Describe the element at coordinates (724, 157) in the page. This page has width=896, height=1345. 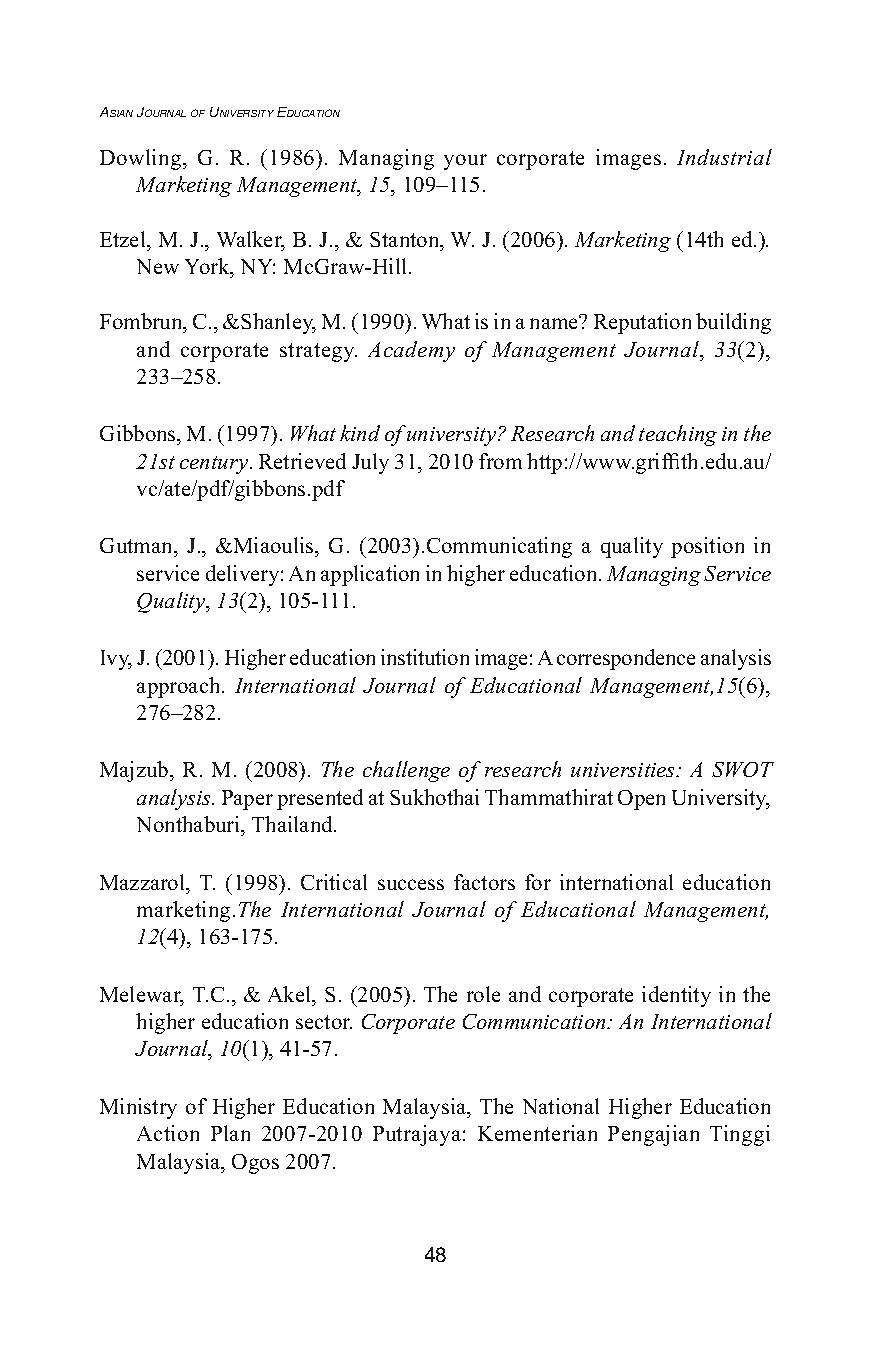
I see `Industrial` at that location.
